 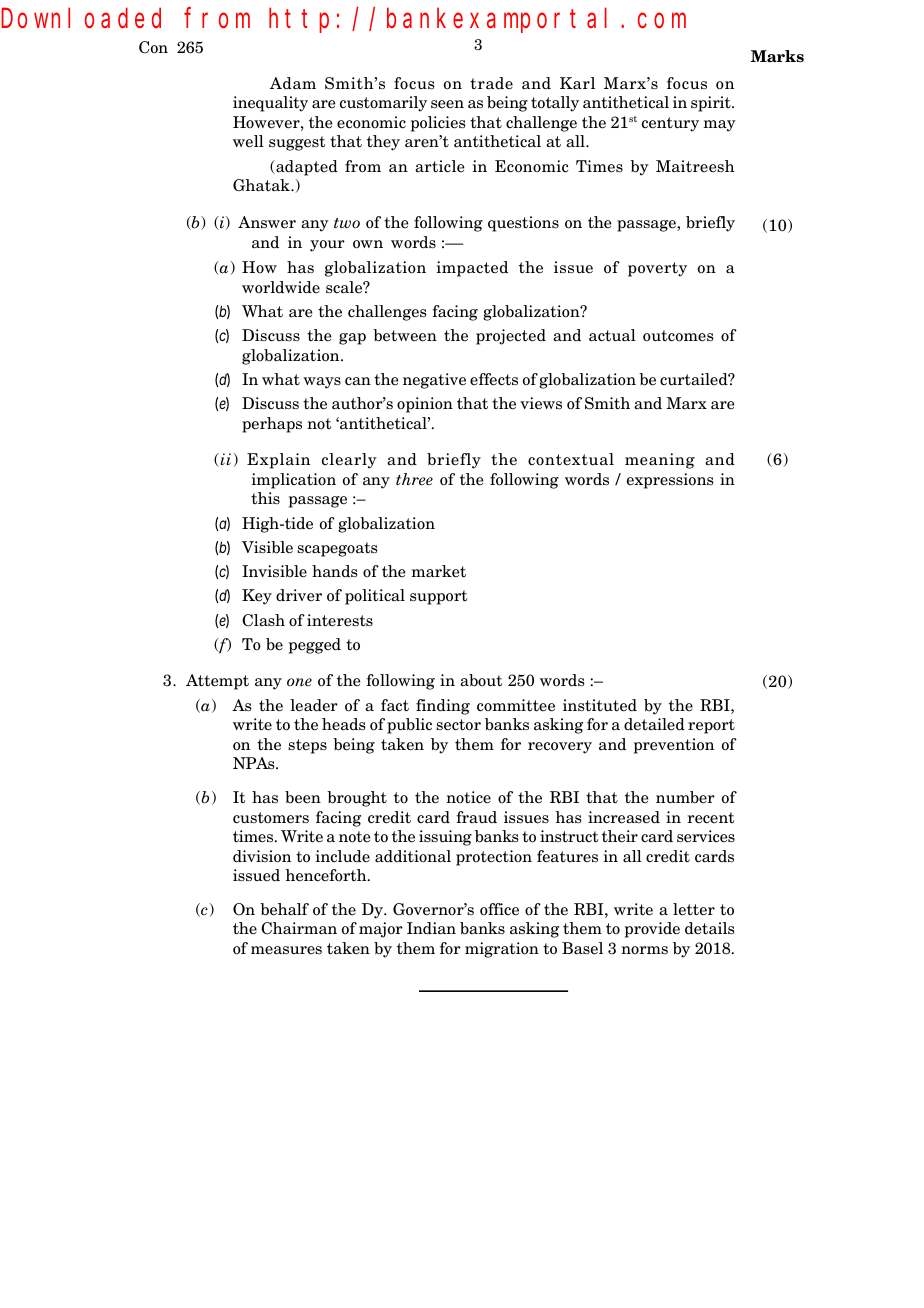 What do you see at coordinates (284, 909) in the screenshot?
I see `behalf` at bounding box center [284, 909].
